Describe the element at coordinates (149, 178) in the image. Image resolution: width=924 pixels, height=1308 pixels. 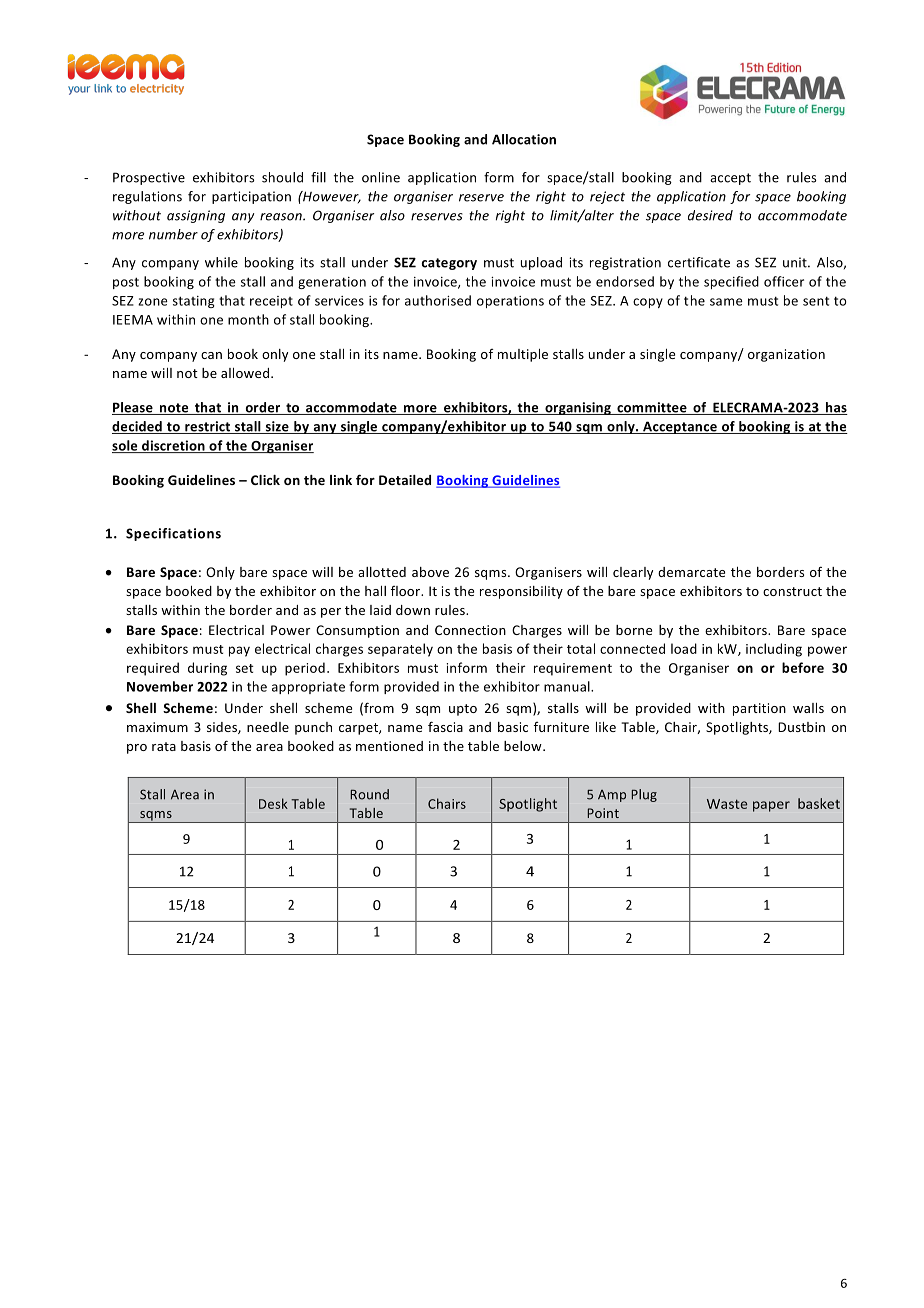
I see `Prospective` at that location.
